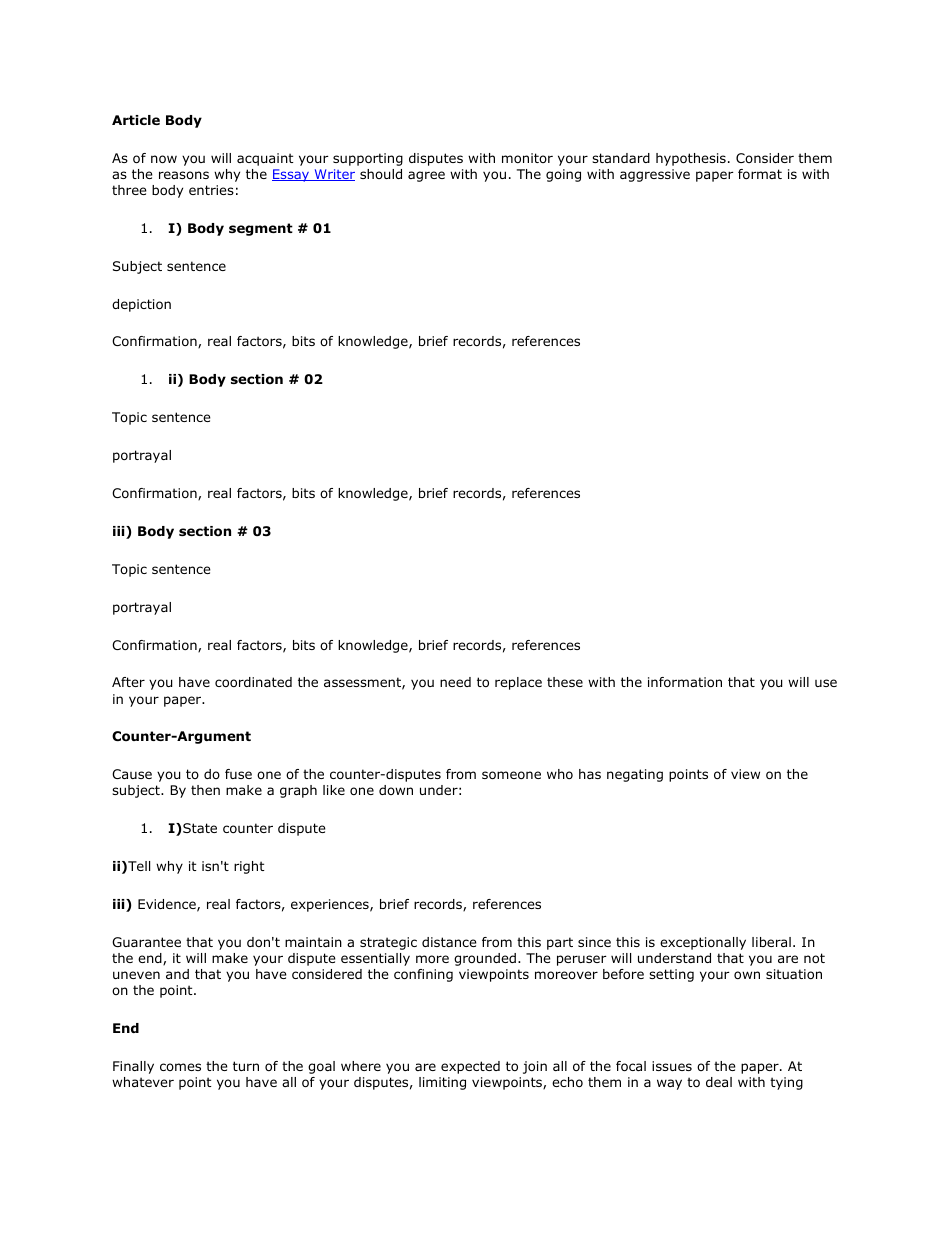 The height and width of the screenshot is (1233, 952). Describe the element at coordinates (565, 682) in the screenshot. I see `these` at that location.
